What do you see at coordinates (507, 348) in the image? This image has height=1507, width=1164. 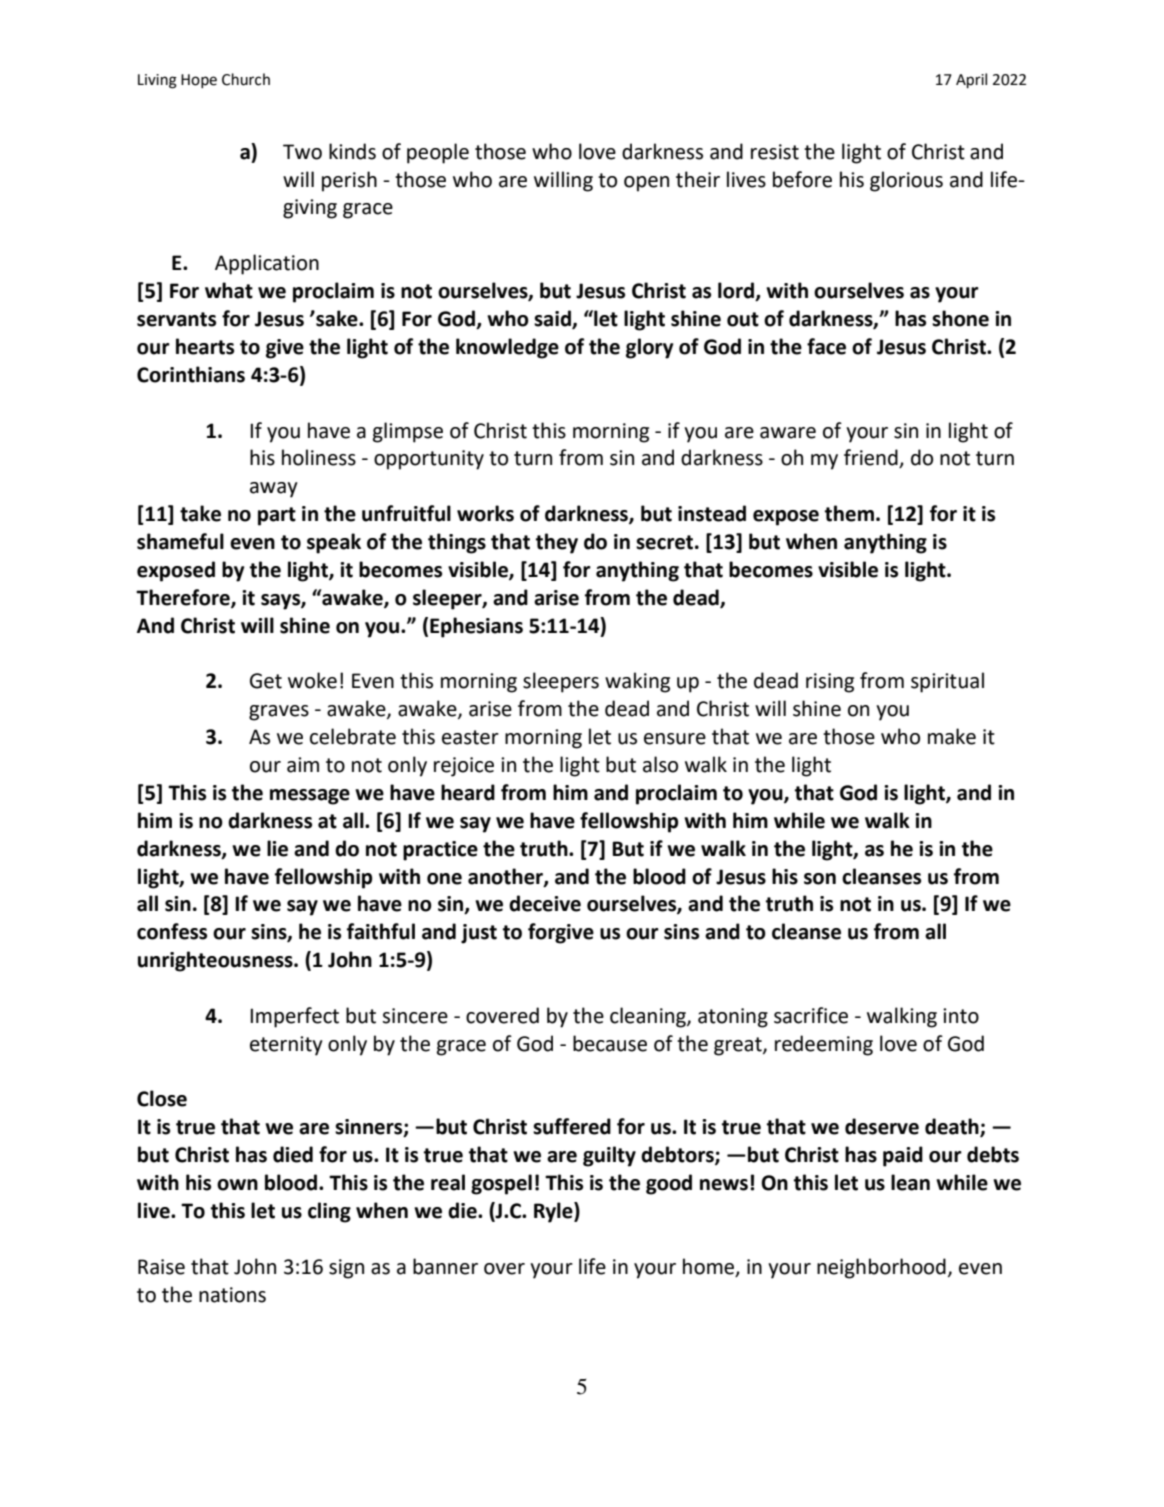 I see `knowledge` at bounding box center [507, 348].
